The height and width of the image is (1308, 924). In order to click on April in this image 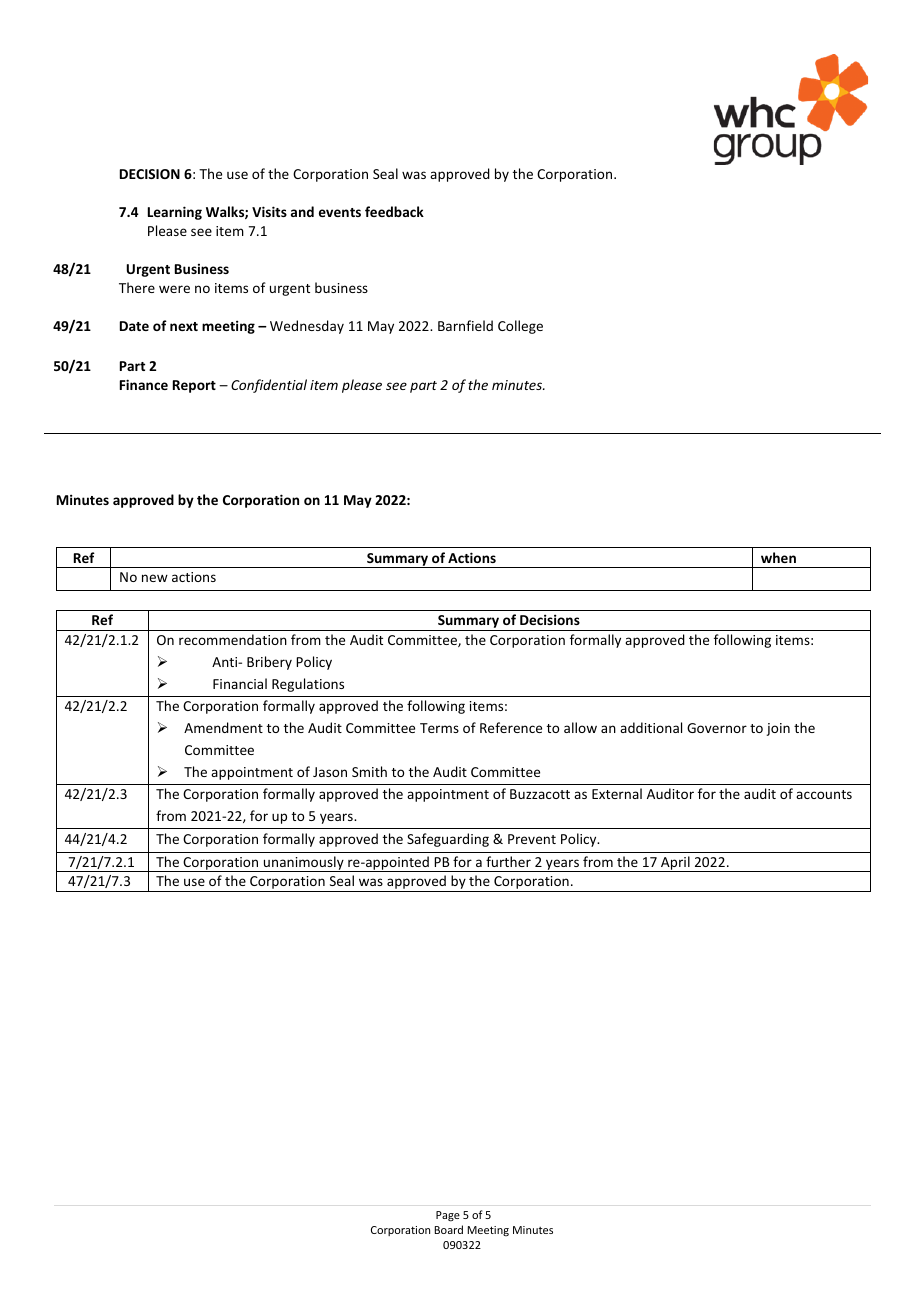, I will do `click(675, 864)`.
